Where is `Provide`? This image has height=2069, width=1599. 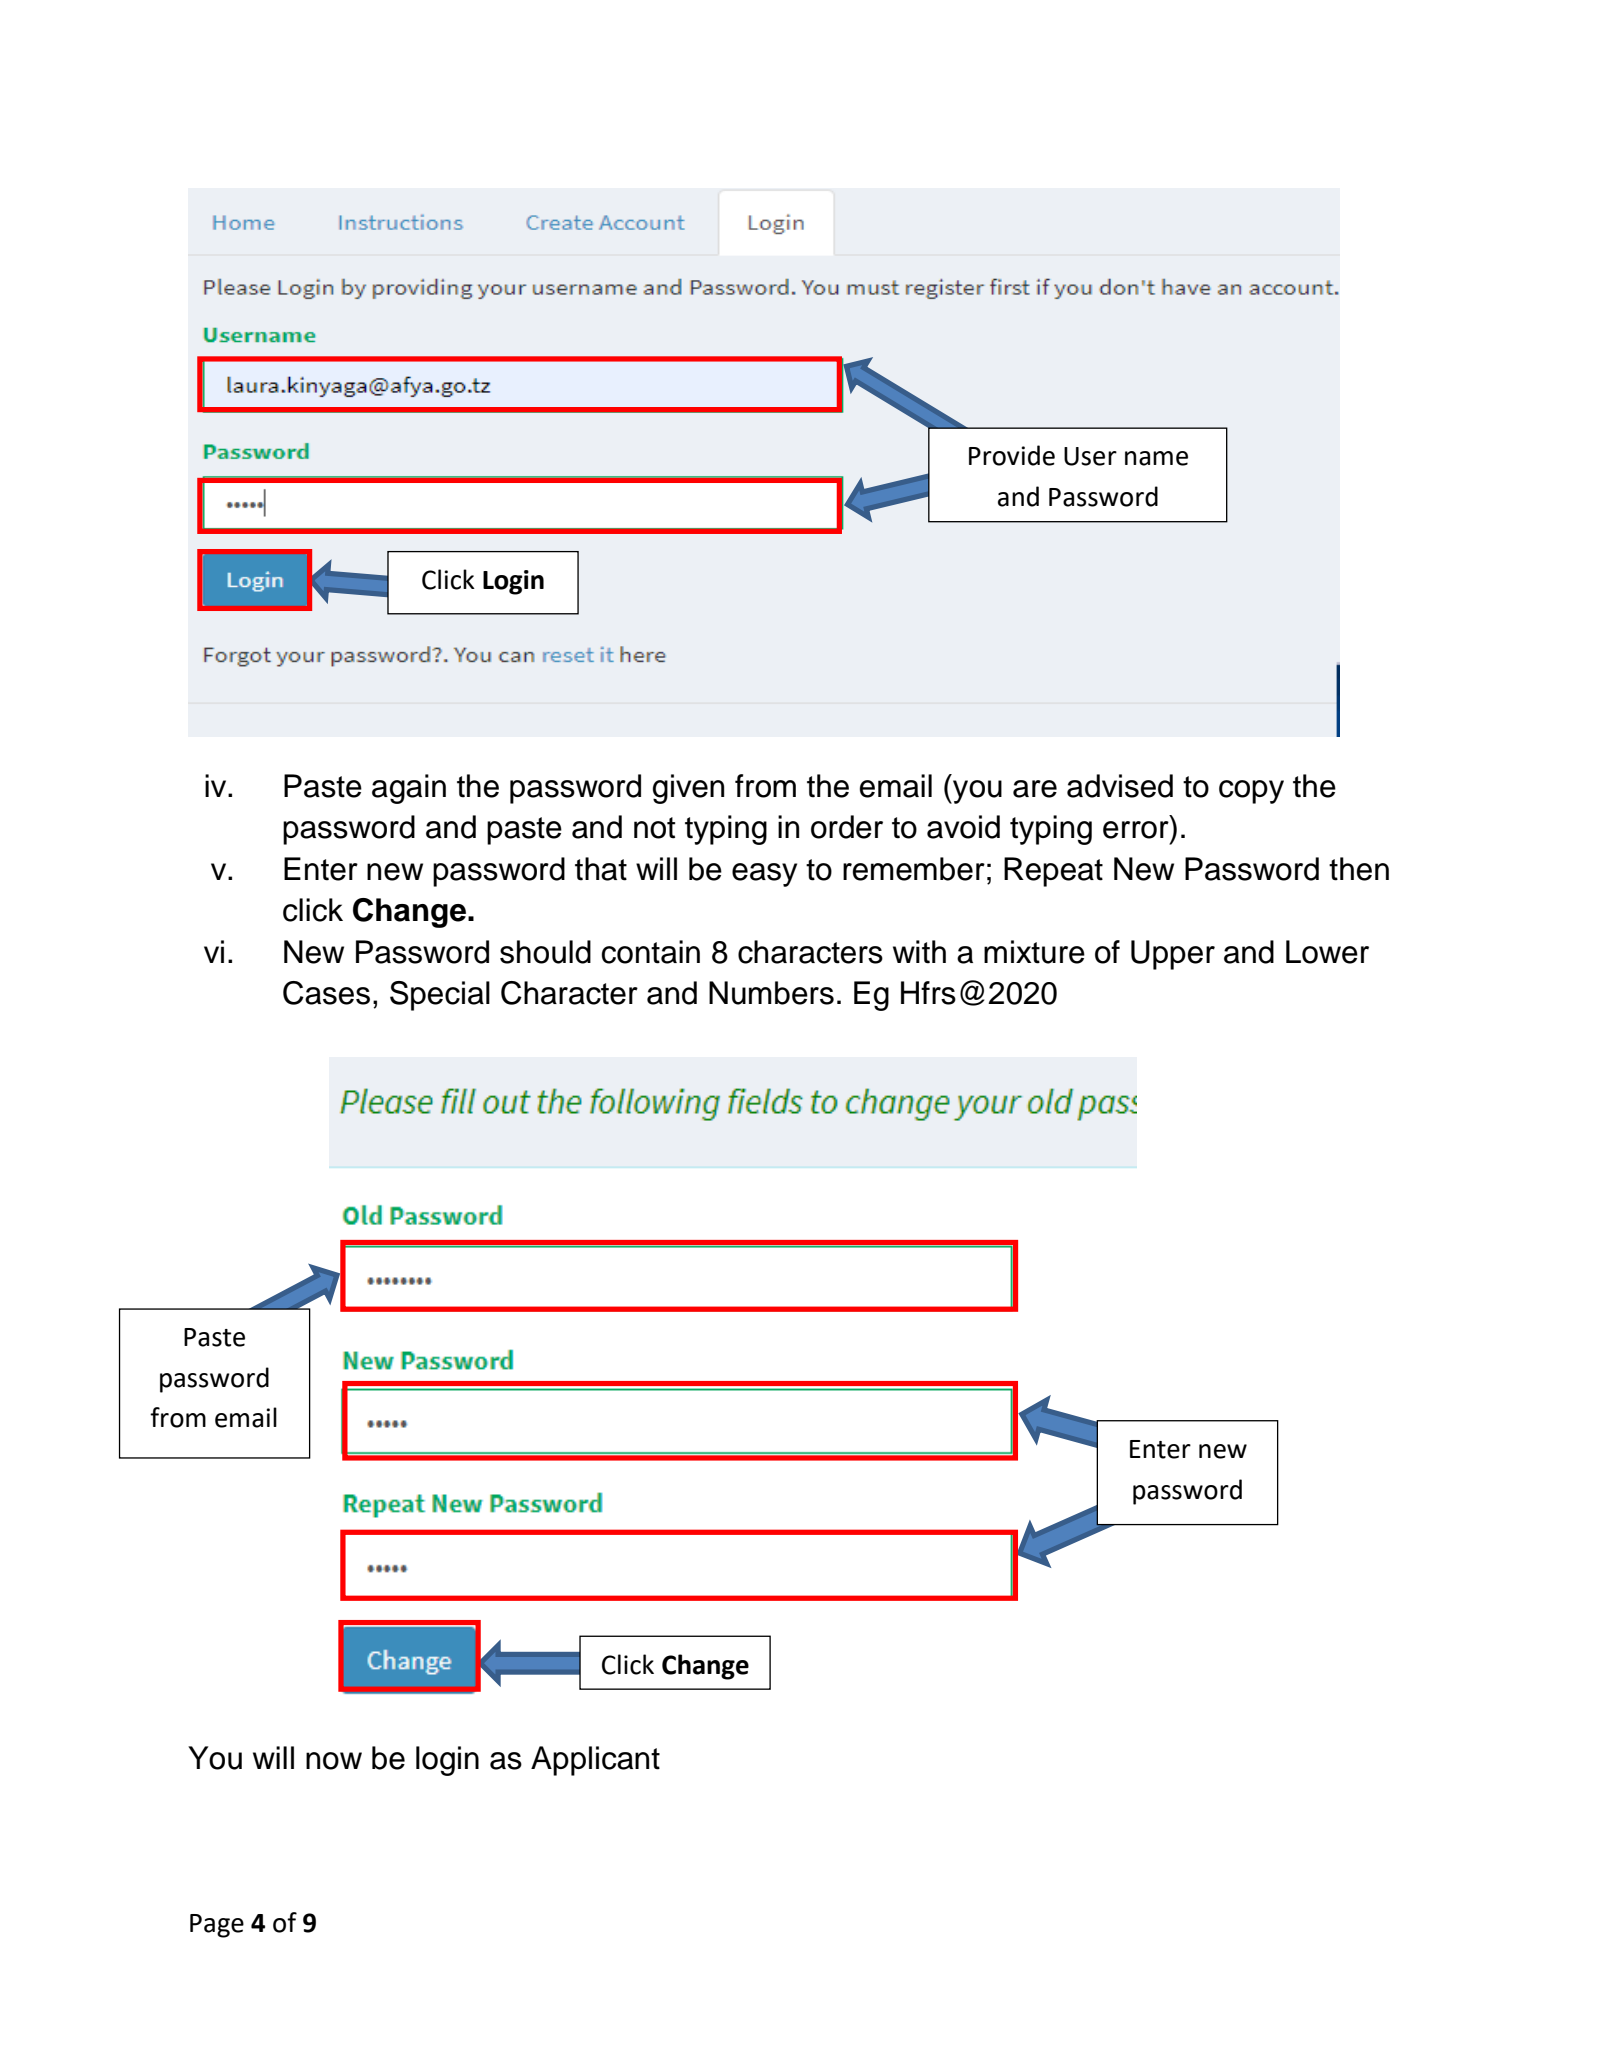
Provide is located at coordinates (1012, 455).
